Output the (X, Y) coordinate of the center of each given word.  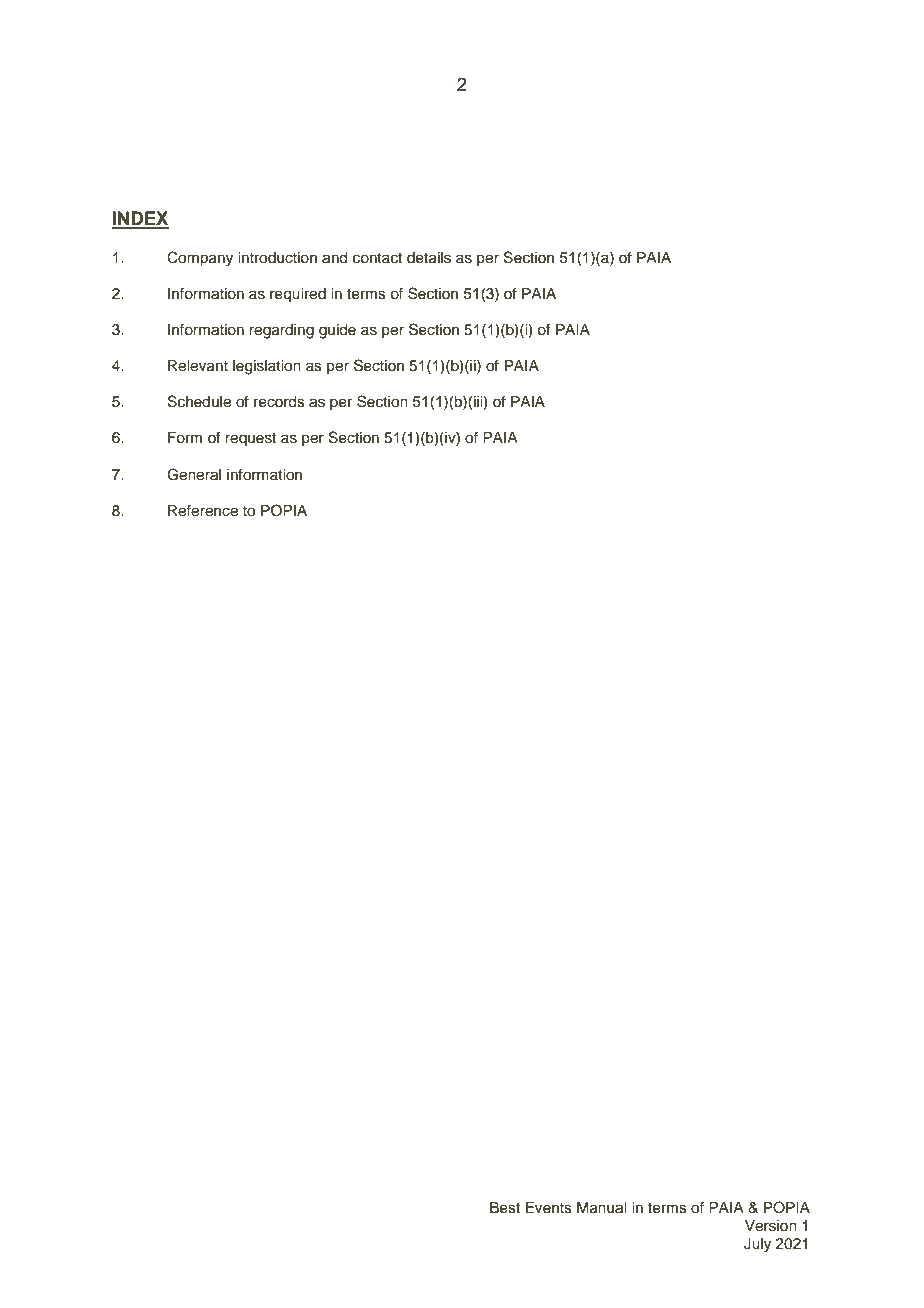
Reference (203, 510)
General (194, 474)
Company (200, 259)
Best (505, 1208)
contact (377, 258)
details (429, 258)
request (250, 440)
